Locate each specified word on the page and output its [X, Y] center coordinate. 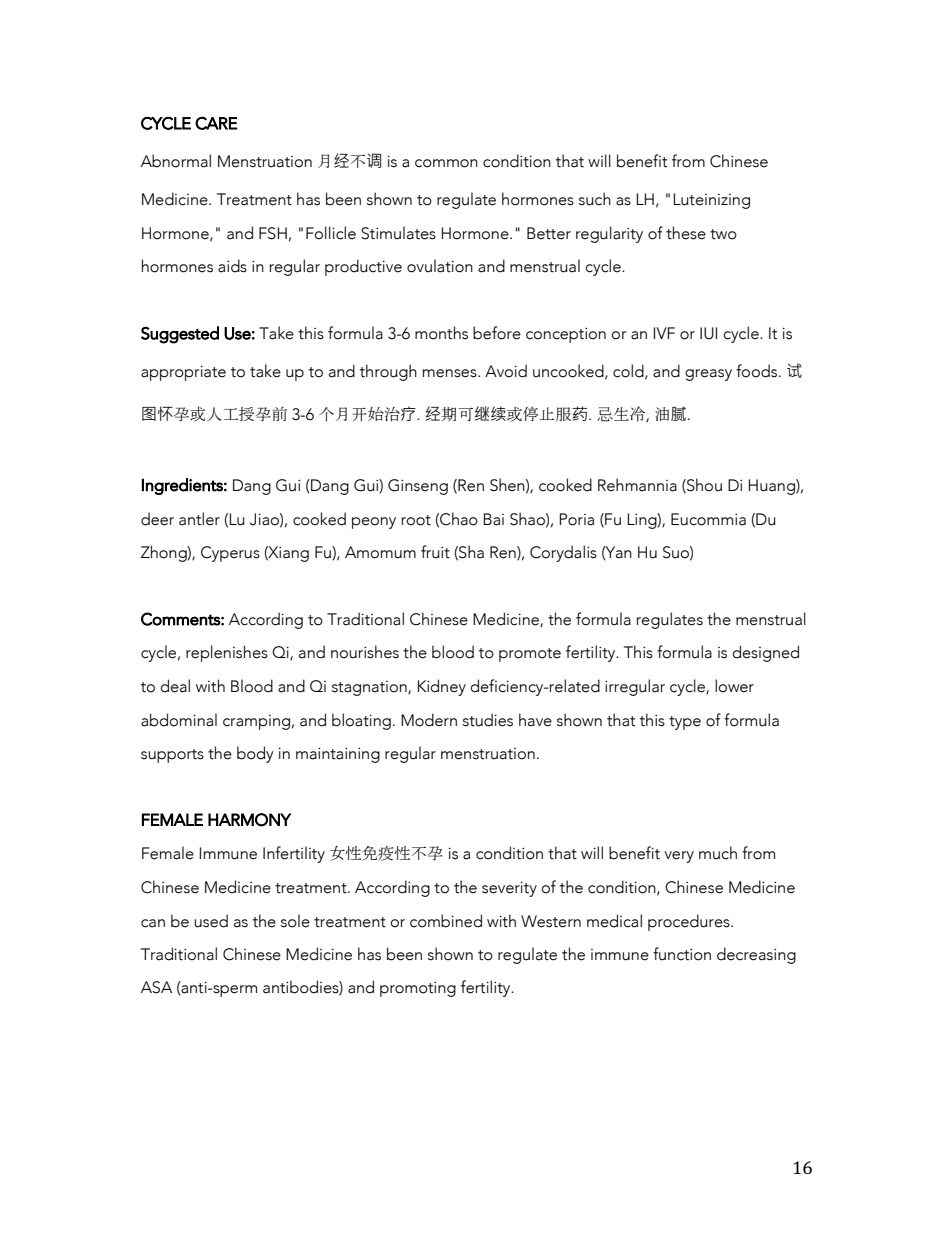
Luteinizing [711, 201]
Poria [576, 519]
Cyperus [230, 554]
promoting [418, 989]
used [211, 921]
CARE [216, 123]
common [446, 163]
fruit [435, 552]
